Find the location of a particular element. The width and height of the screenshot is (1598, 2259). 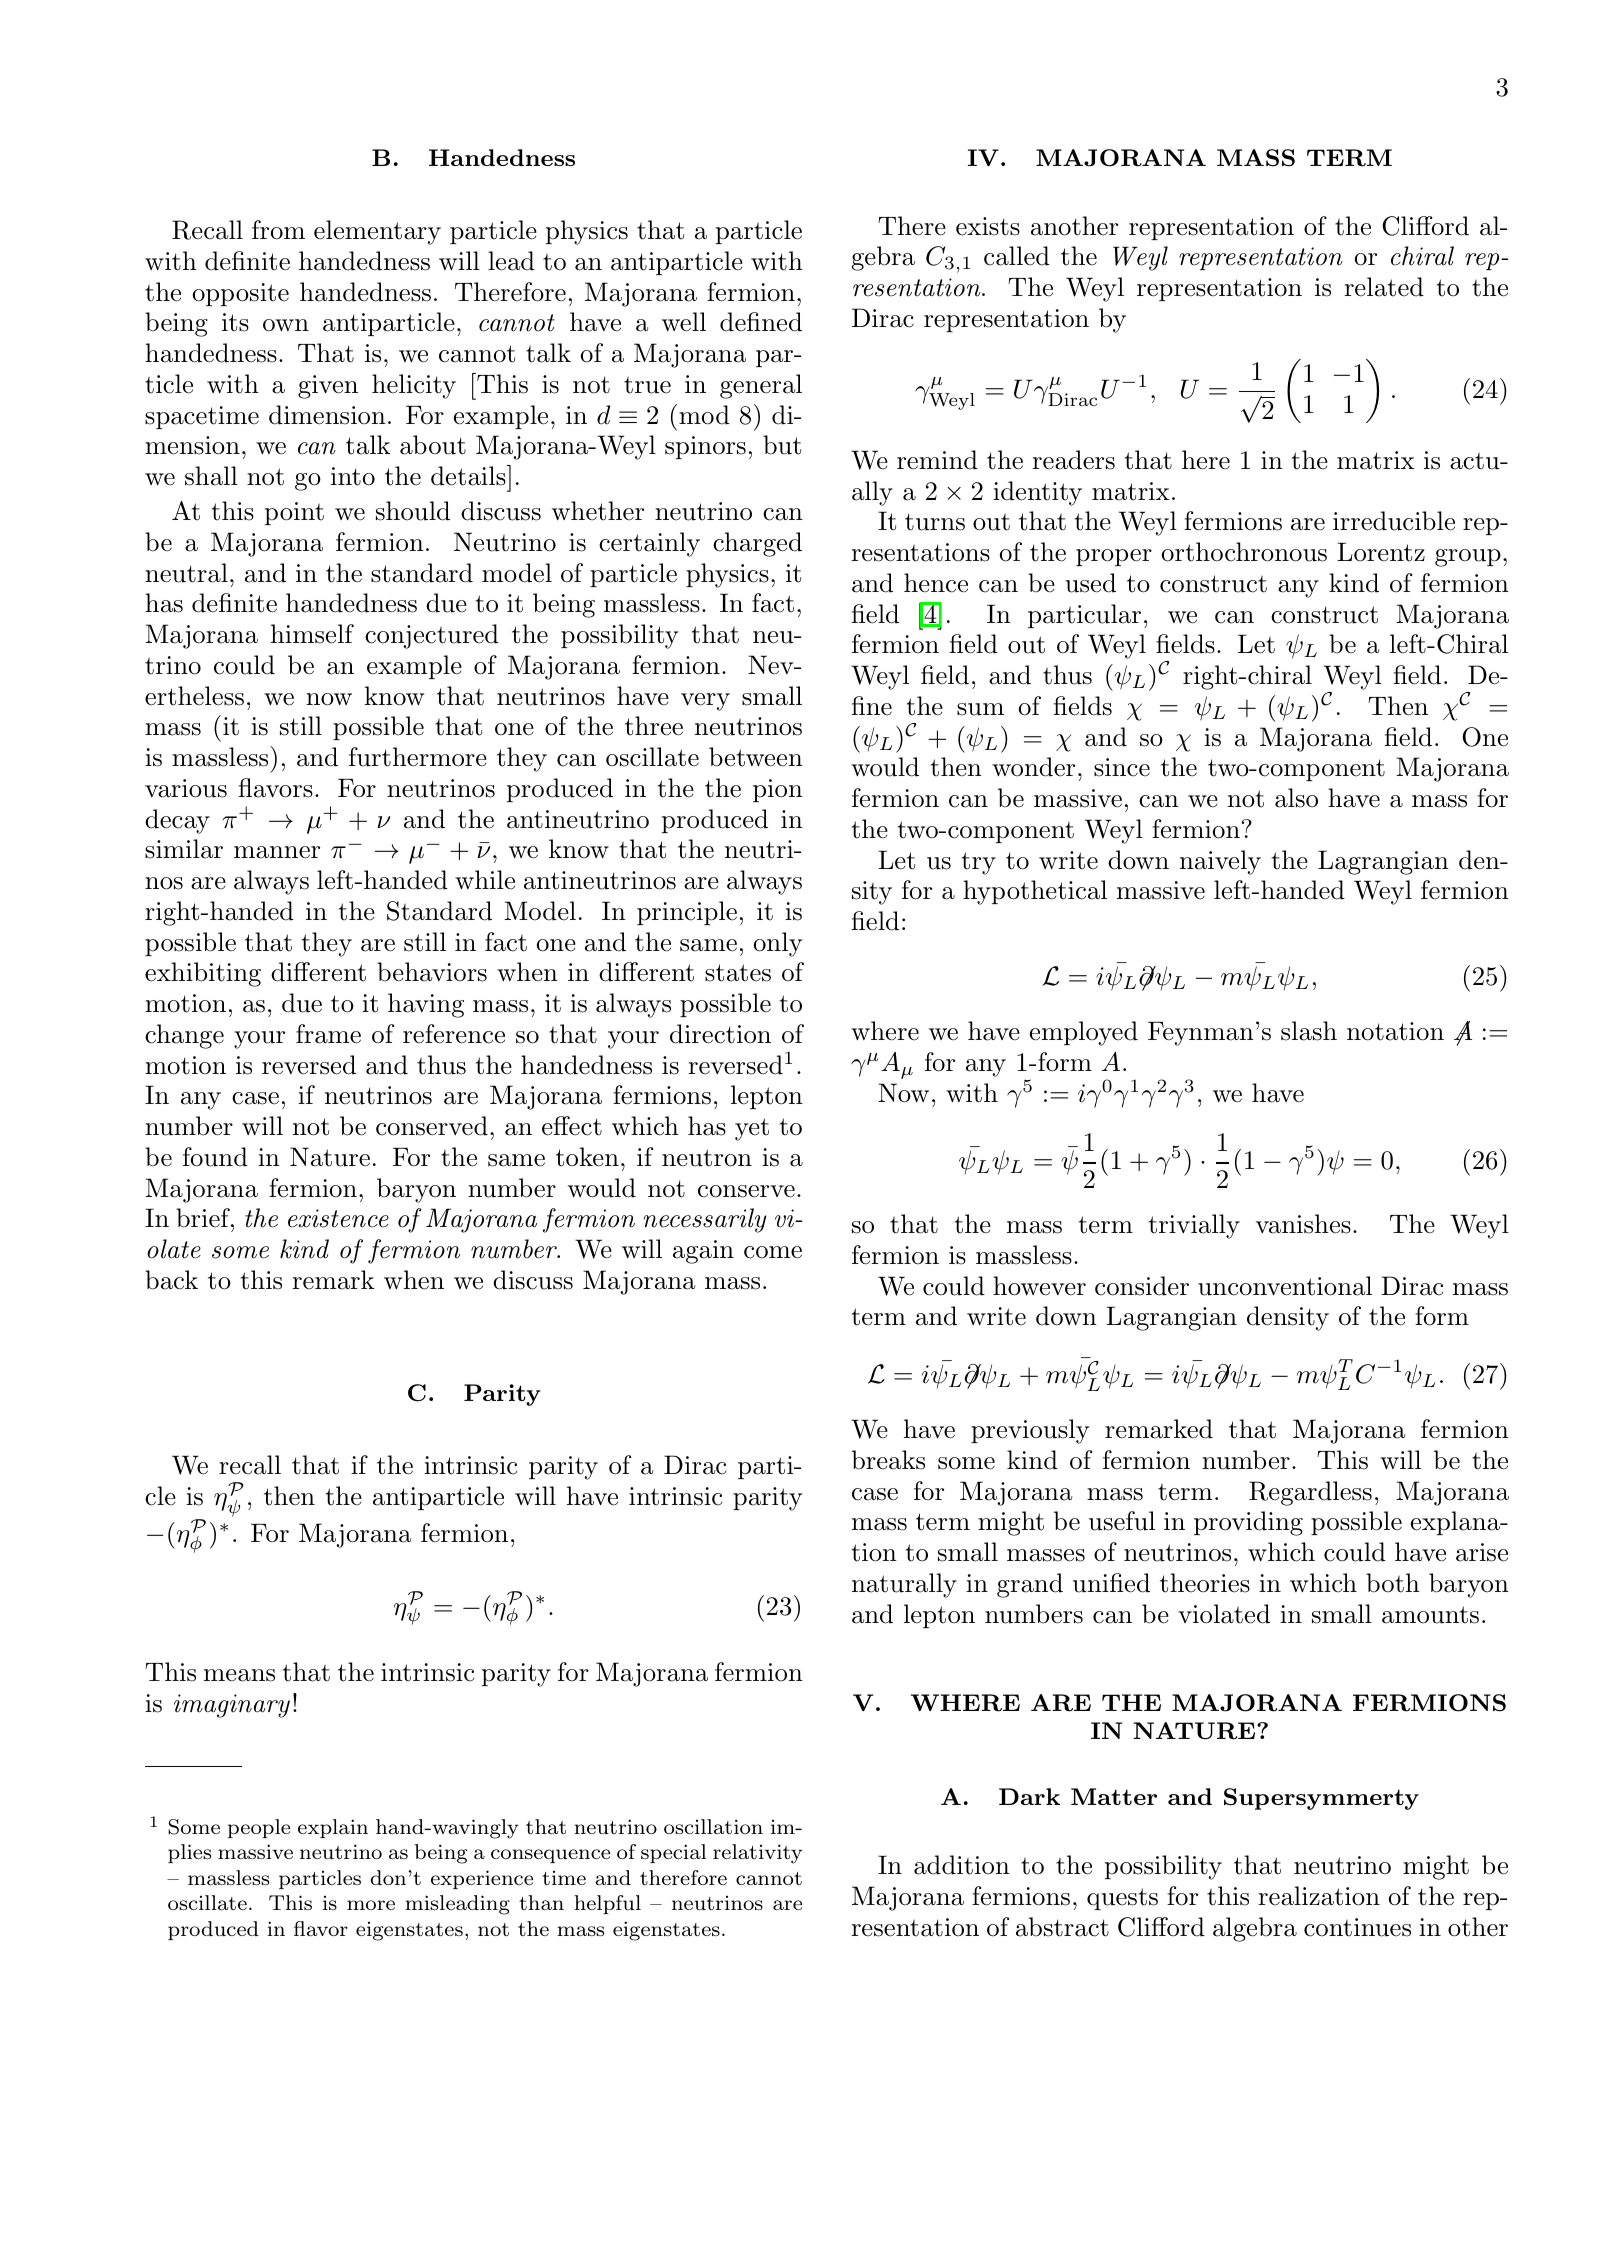

charged is located at coordinates (757, 544).
